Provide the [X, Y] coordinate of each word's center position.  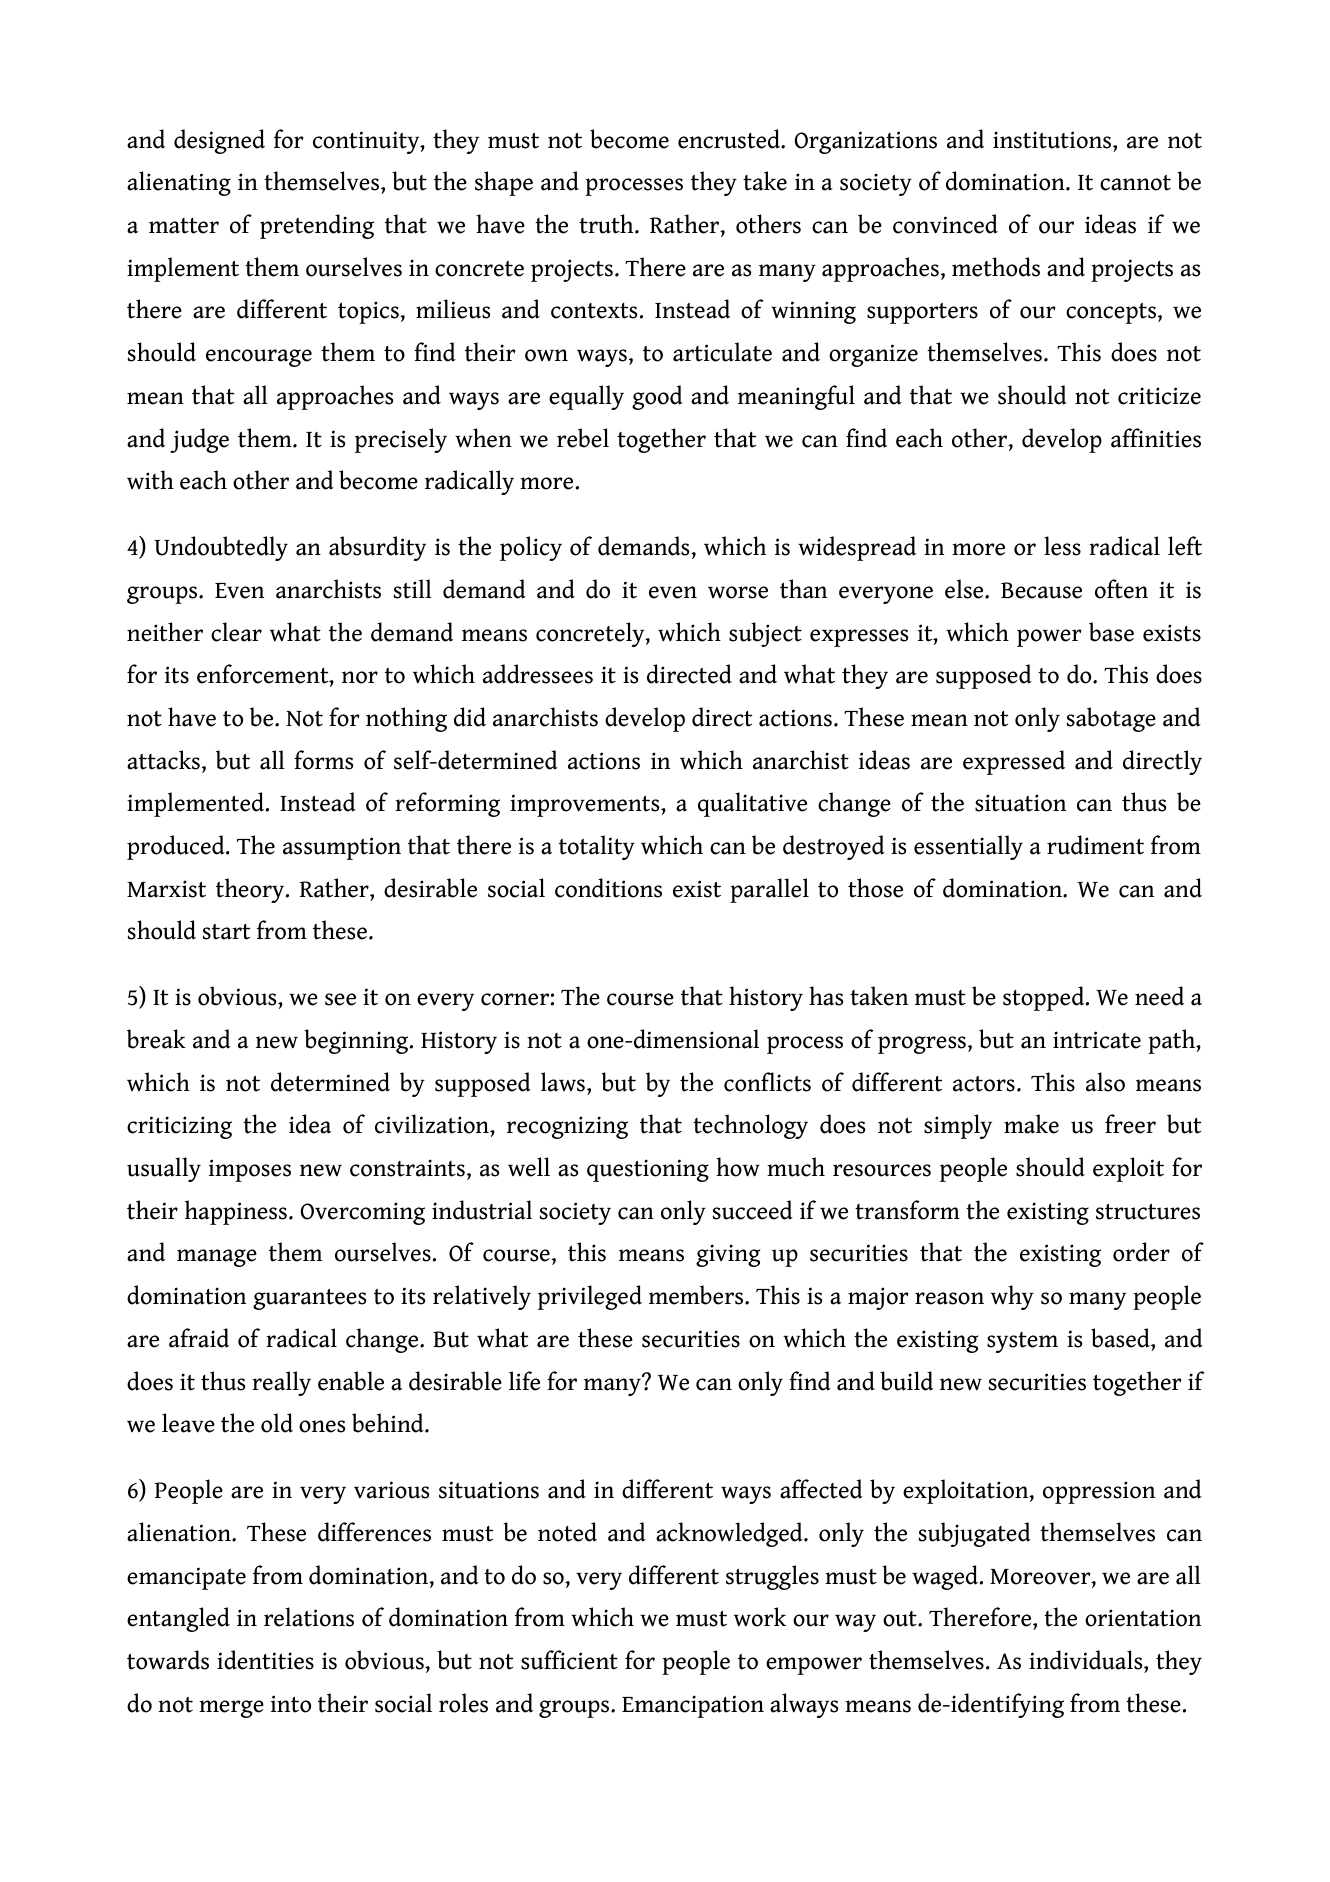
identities [265, 1660]
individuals [1087, 1660]
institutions [1053, 140]
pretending [317, 226]
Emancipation [693, 1706]
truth [607, 224]
